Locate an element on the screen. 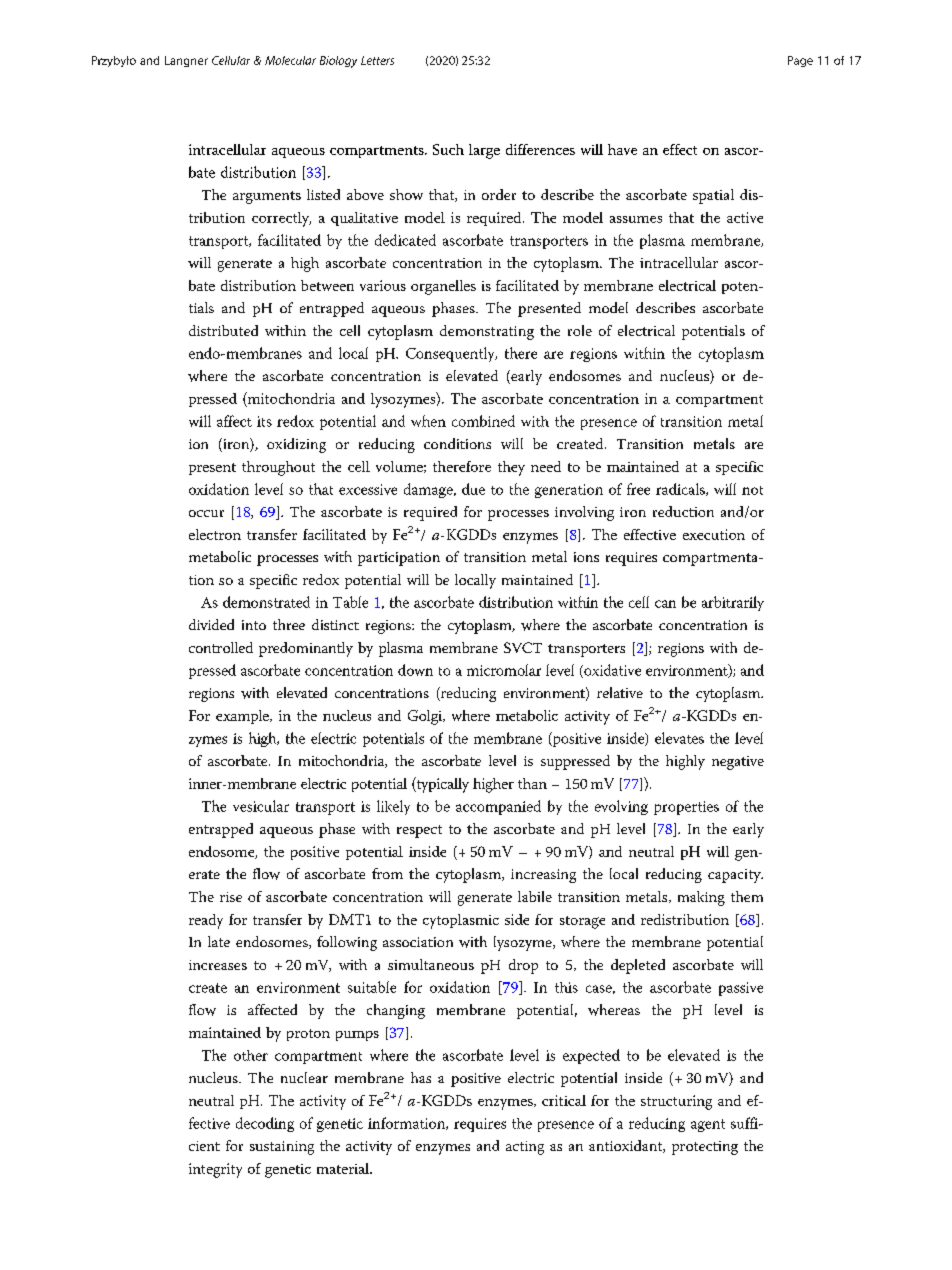 This screenshot has height=1270, width=952. demonstrating is located at coordinates (487, 332).
